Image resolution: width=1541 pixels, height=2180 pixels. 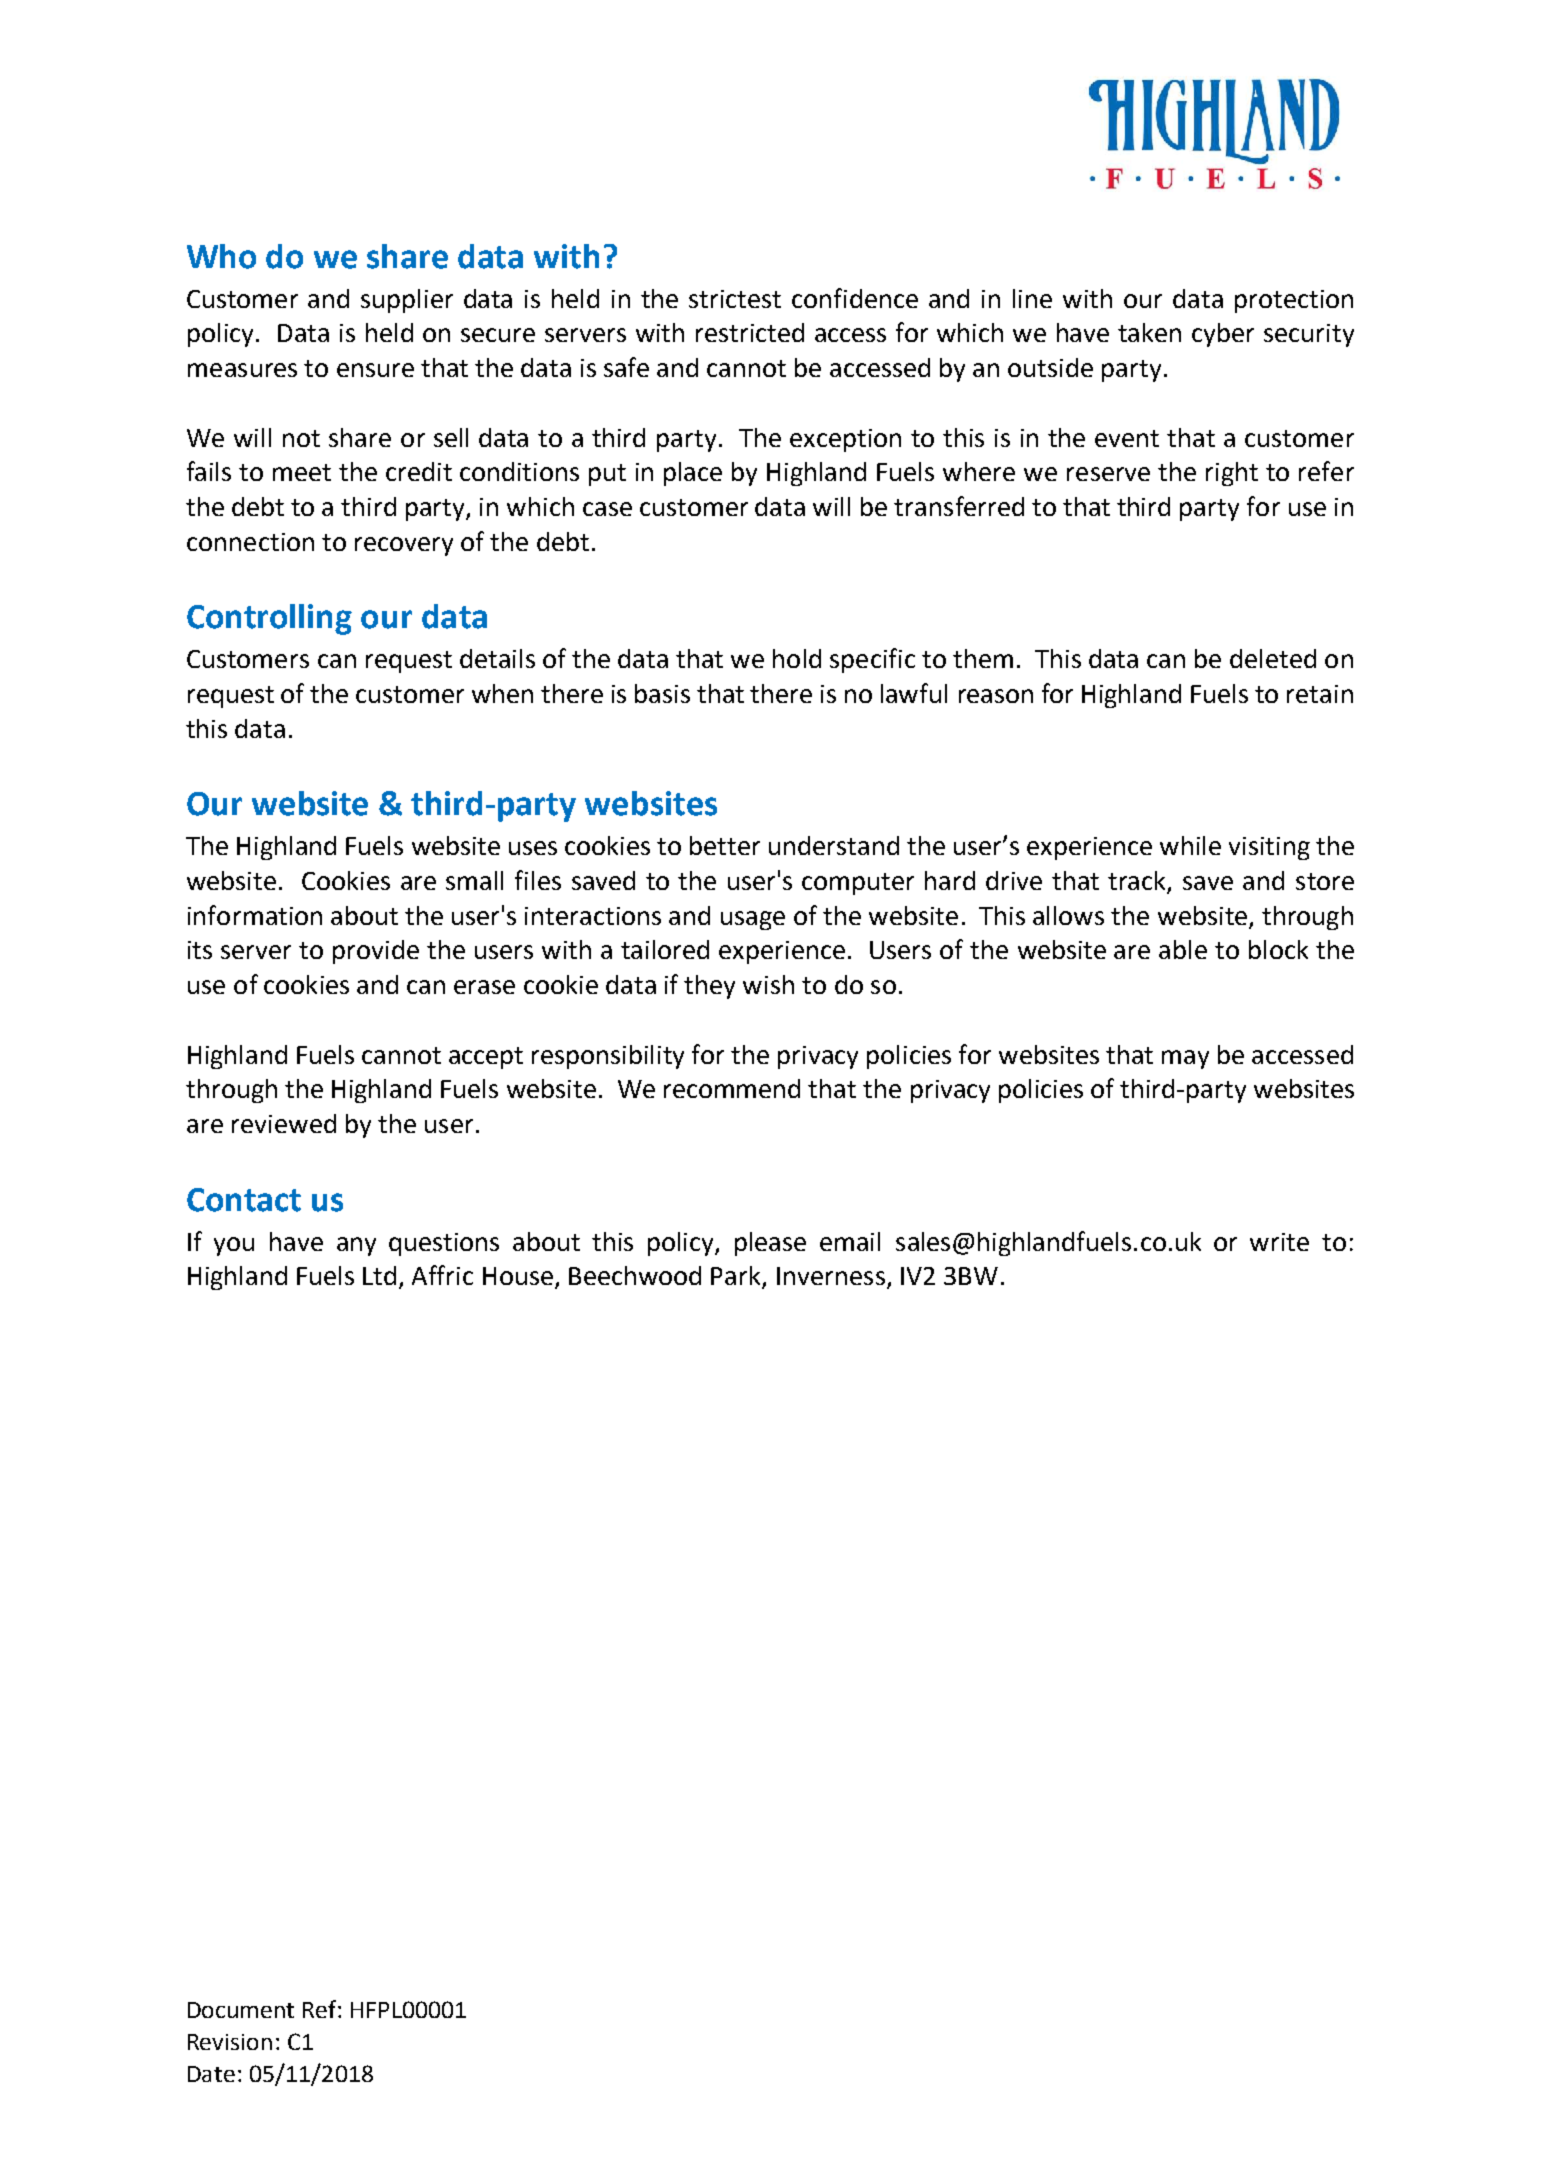 What do you see at coordinates (241, 2010) in the screenshot?
I see `Document` at bounding box center [241, 2010].
